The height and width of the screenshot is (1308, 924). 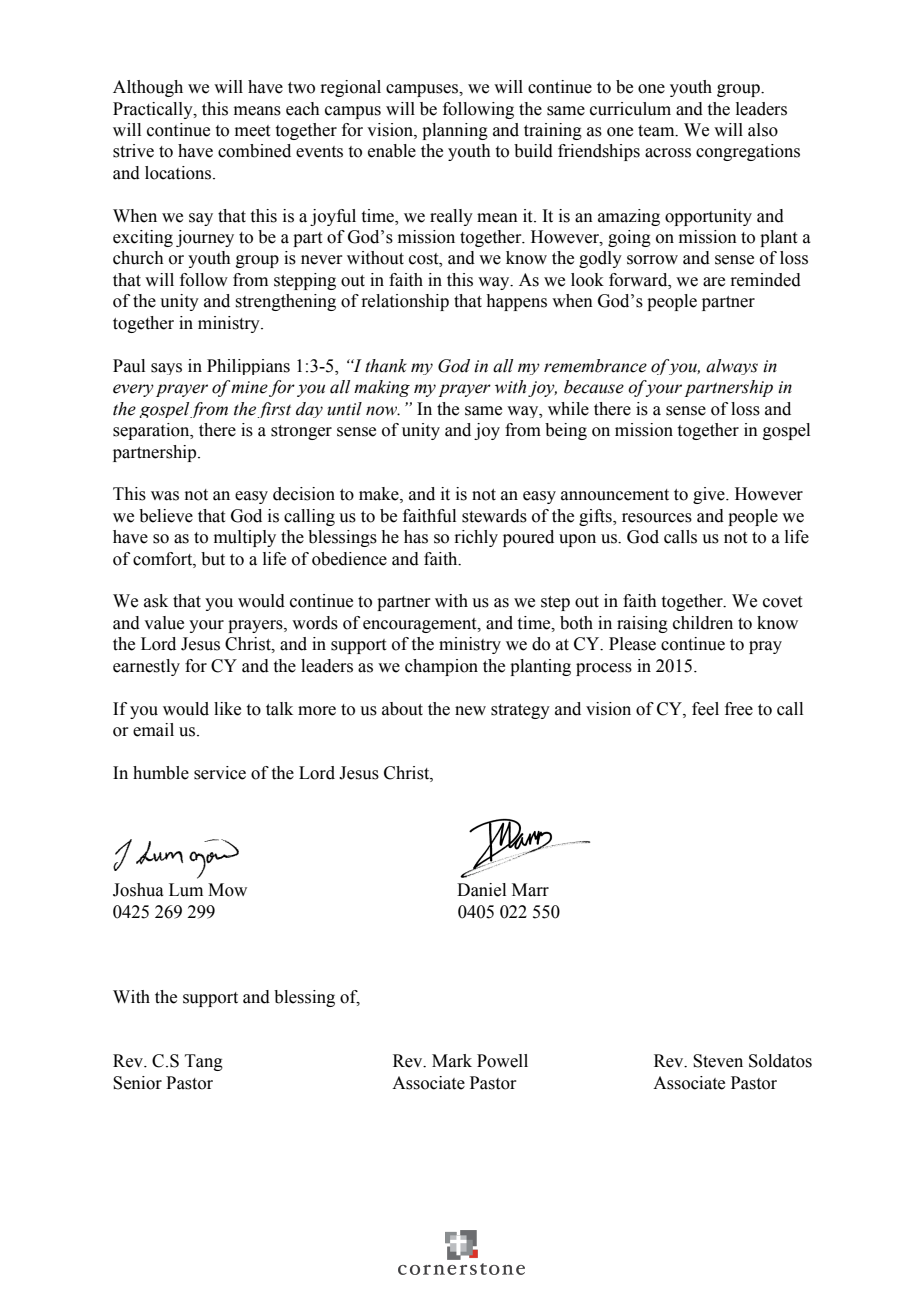 What do you see at coordinates (718, 1061) in the screenshot?
I see `Steven` at bounding box center [718, 1061].
